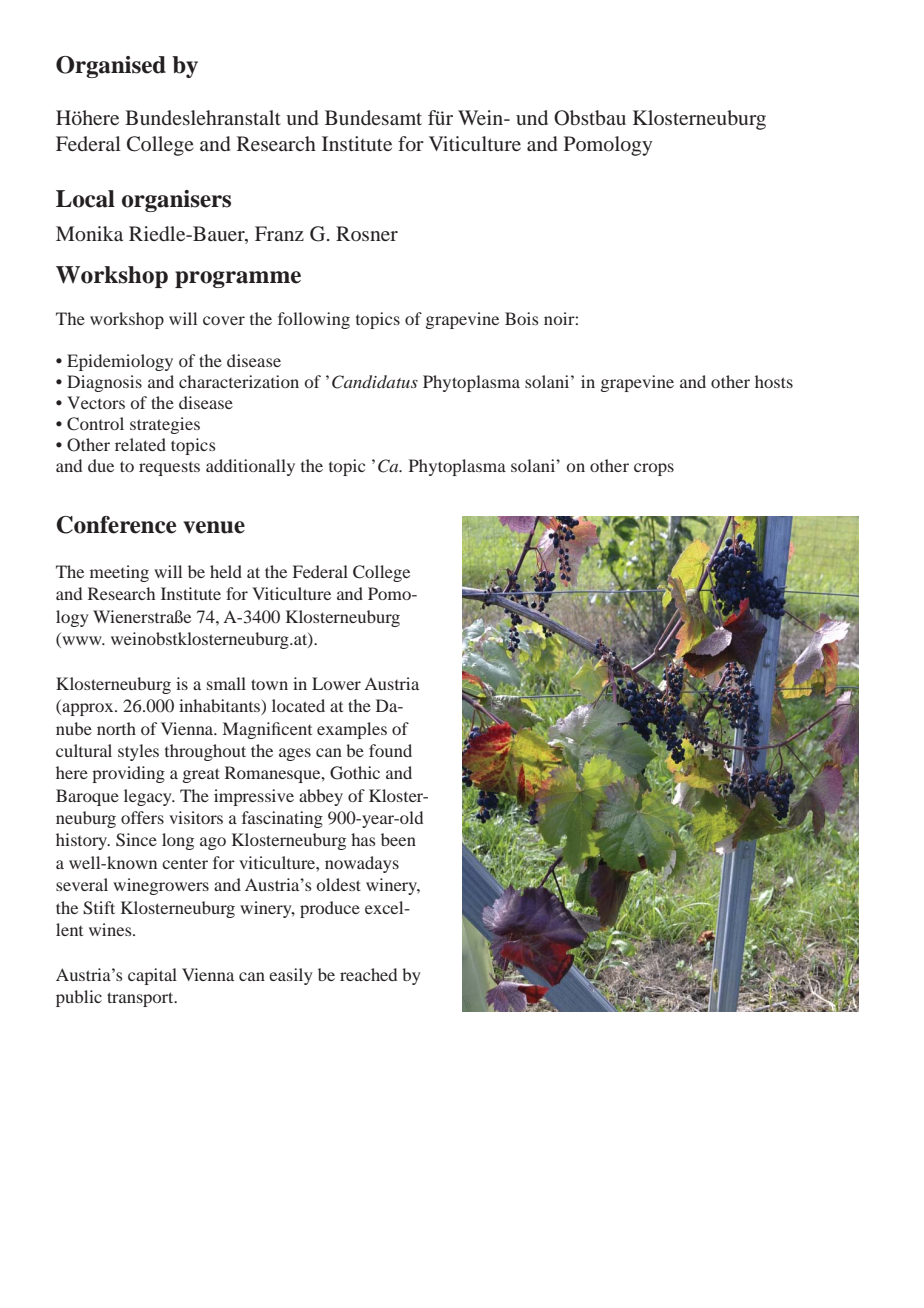 The image size is (924, 1308). What do you see at coordinates (654, 469) in the screenshot?
I see `crops` at bounding box center [654, 469].
